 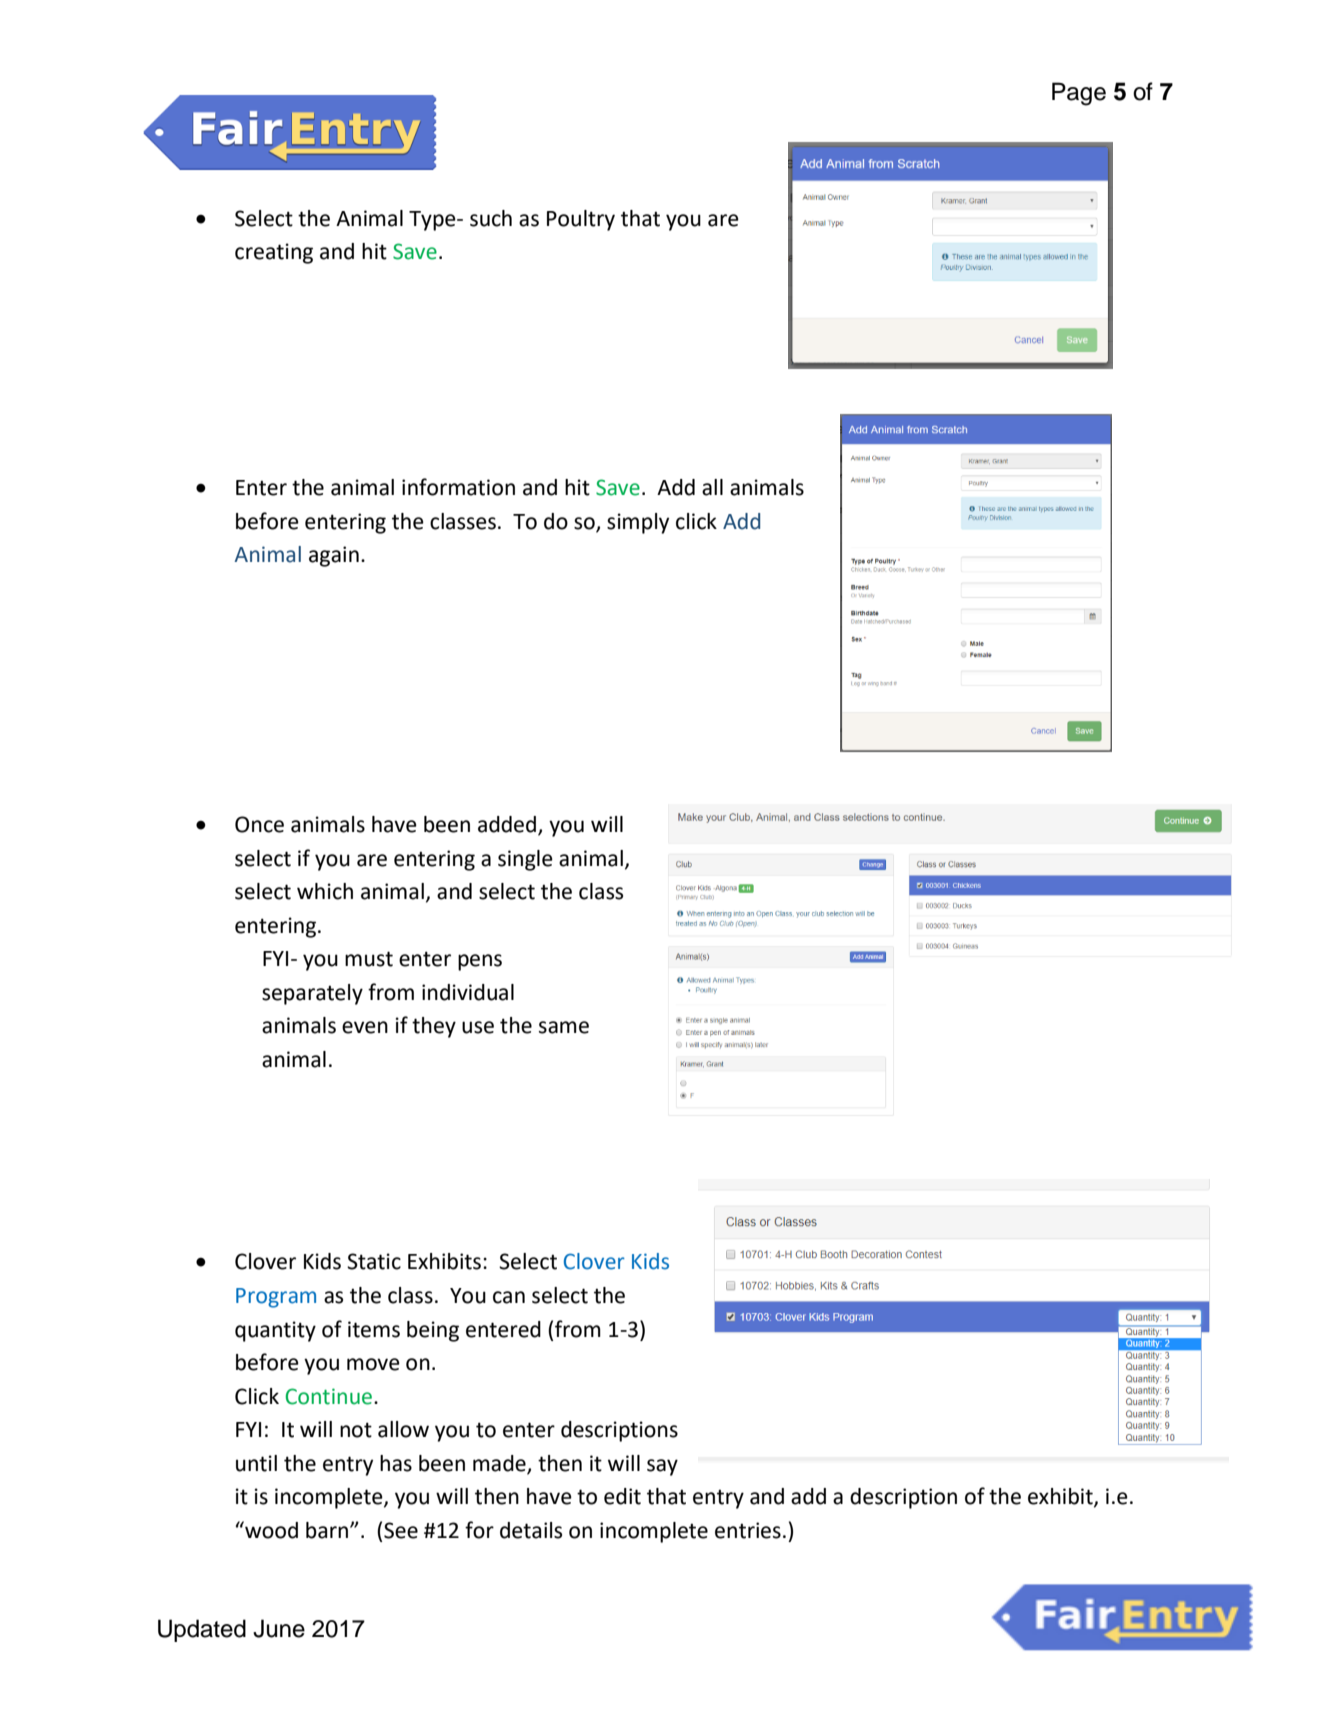 I want to click on single, so click(x=525, y=860).
